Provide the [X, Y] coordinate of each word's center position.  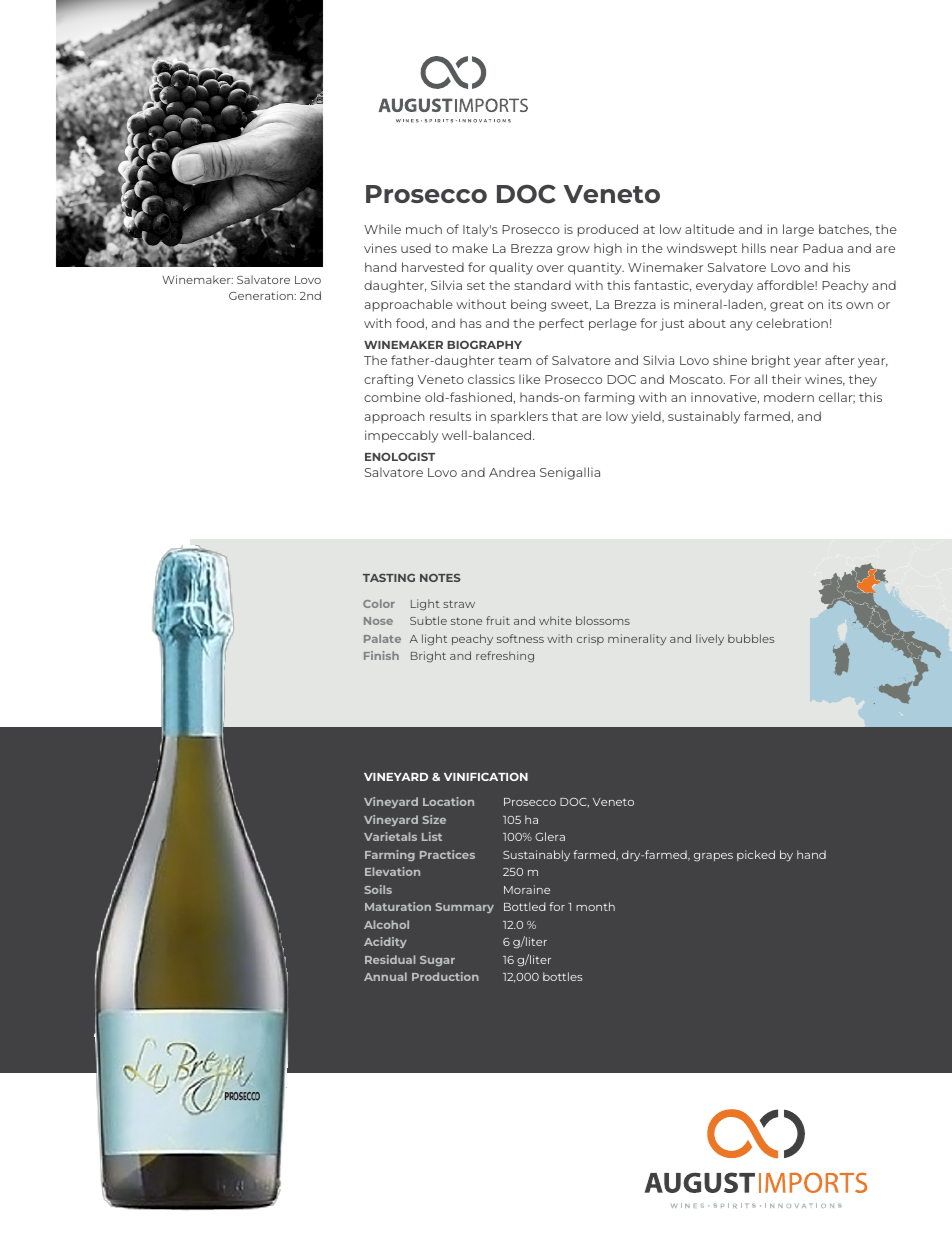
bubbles [751, 638]
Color [379, 603]
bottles [563, 976]
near [784, 249]
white [555, 620]
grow [573, 251]
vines [380, 248]
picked [756, 855]
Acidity [385, 942]
